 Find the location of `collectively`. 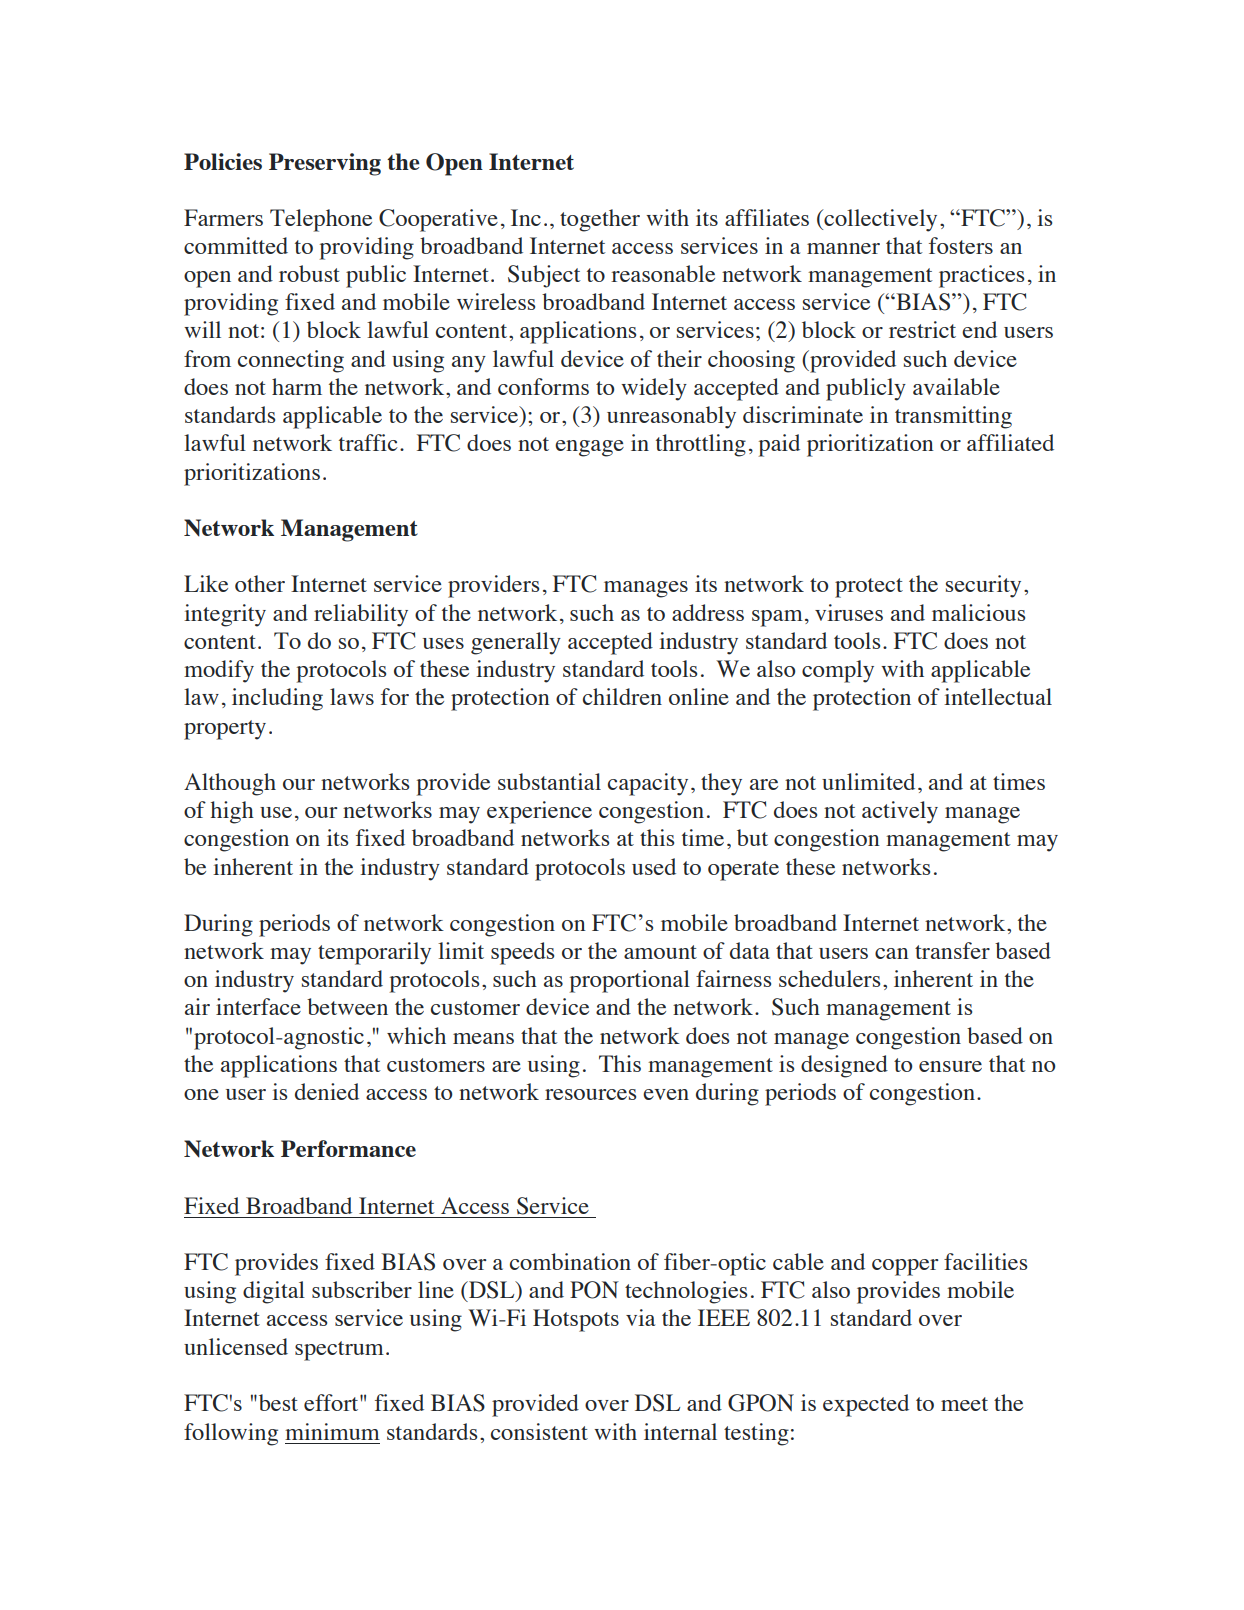

collectively is located at coordinates (879, 220).
